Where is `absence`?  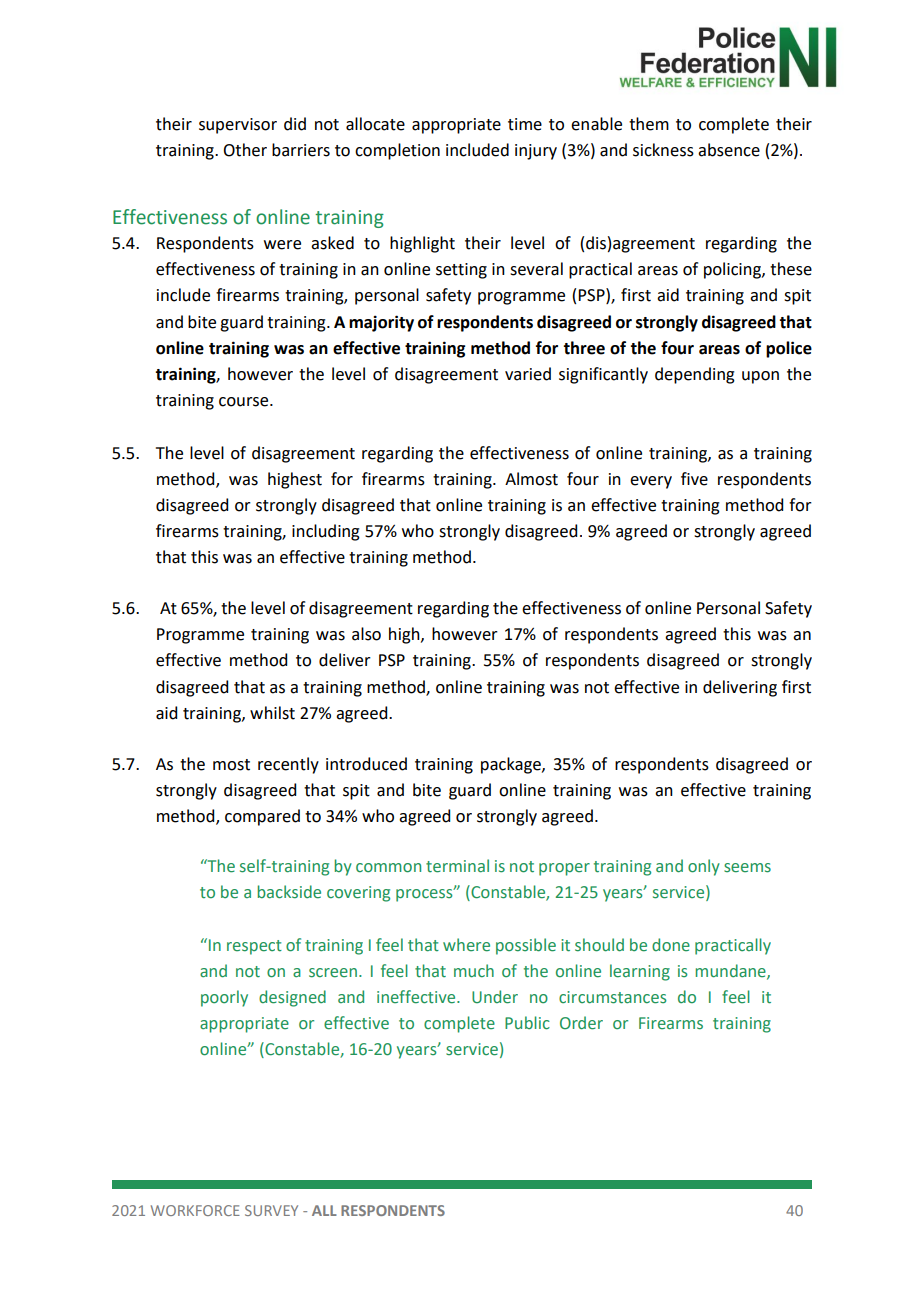
absence is located at coordinates (729, 150).
